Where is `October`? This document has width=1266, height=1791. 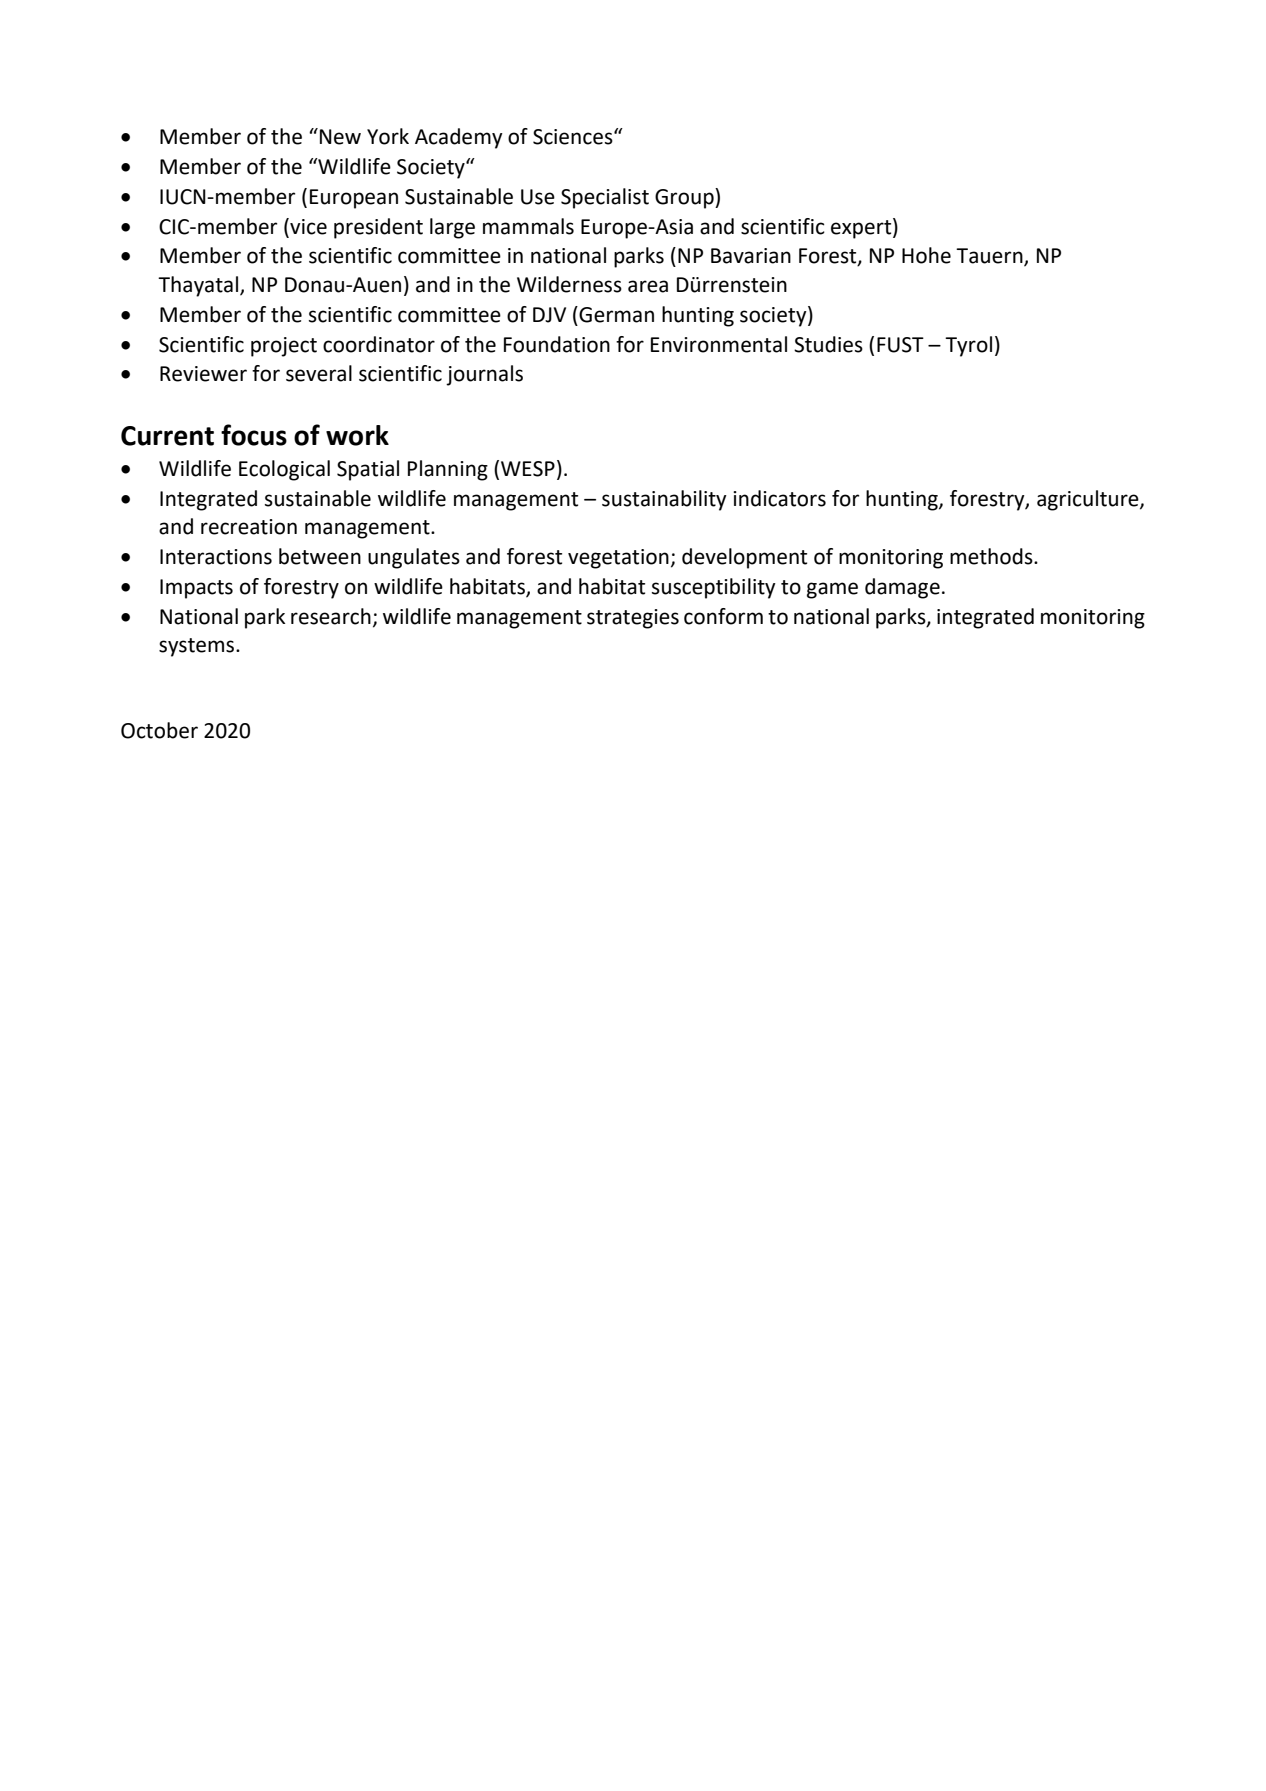
October is located at coordinates (159, 730).
